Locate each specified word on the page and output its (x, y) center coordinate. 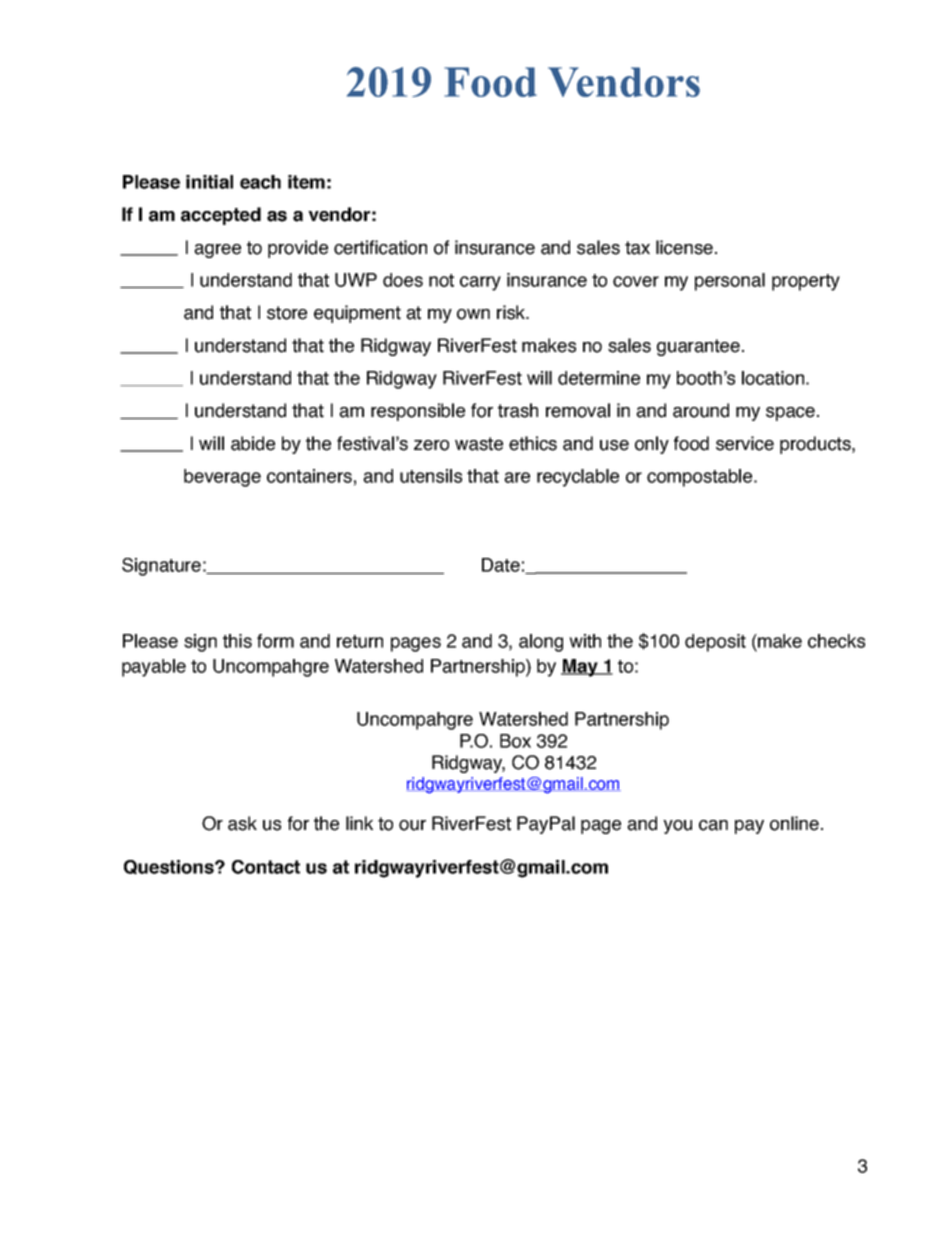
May (580, 668)
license (684, 247)
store (287, 313)
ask (242, 823)
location (773, 378)
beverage (222, 478)
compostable (699, 478)
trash (518, 410)
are (517, 477)
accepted (221, 216)
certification (380, 247)
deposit (715, 643)
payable (154, 668)
